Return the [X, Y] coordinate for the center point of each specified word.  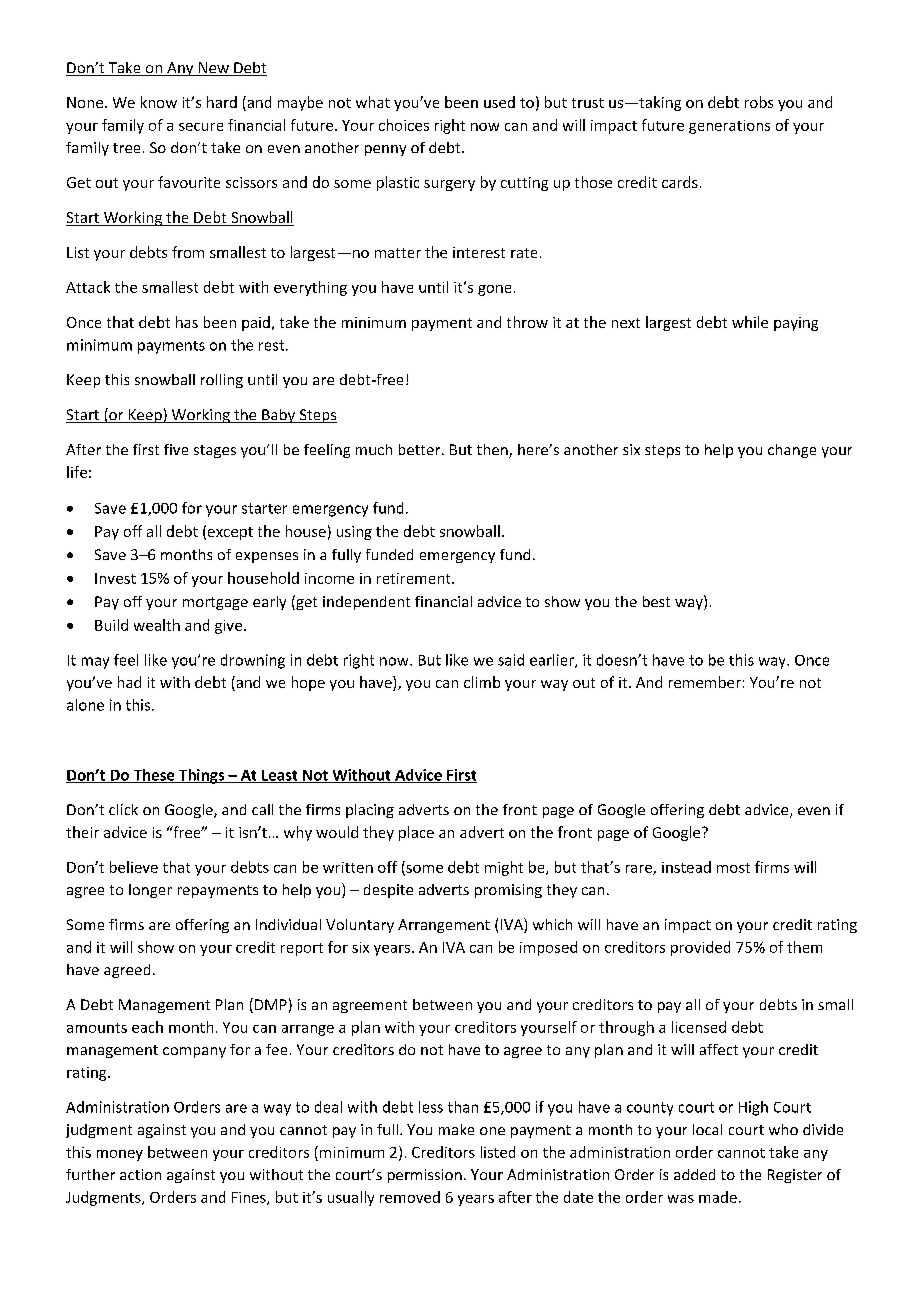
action [140, 1174]
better [421, 449]
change [792, 451]
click [123, 809]
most [733, 868]
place [416, 833]
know [159, 102]
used [499, 102]
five [176, 449]
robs [759, 102]
